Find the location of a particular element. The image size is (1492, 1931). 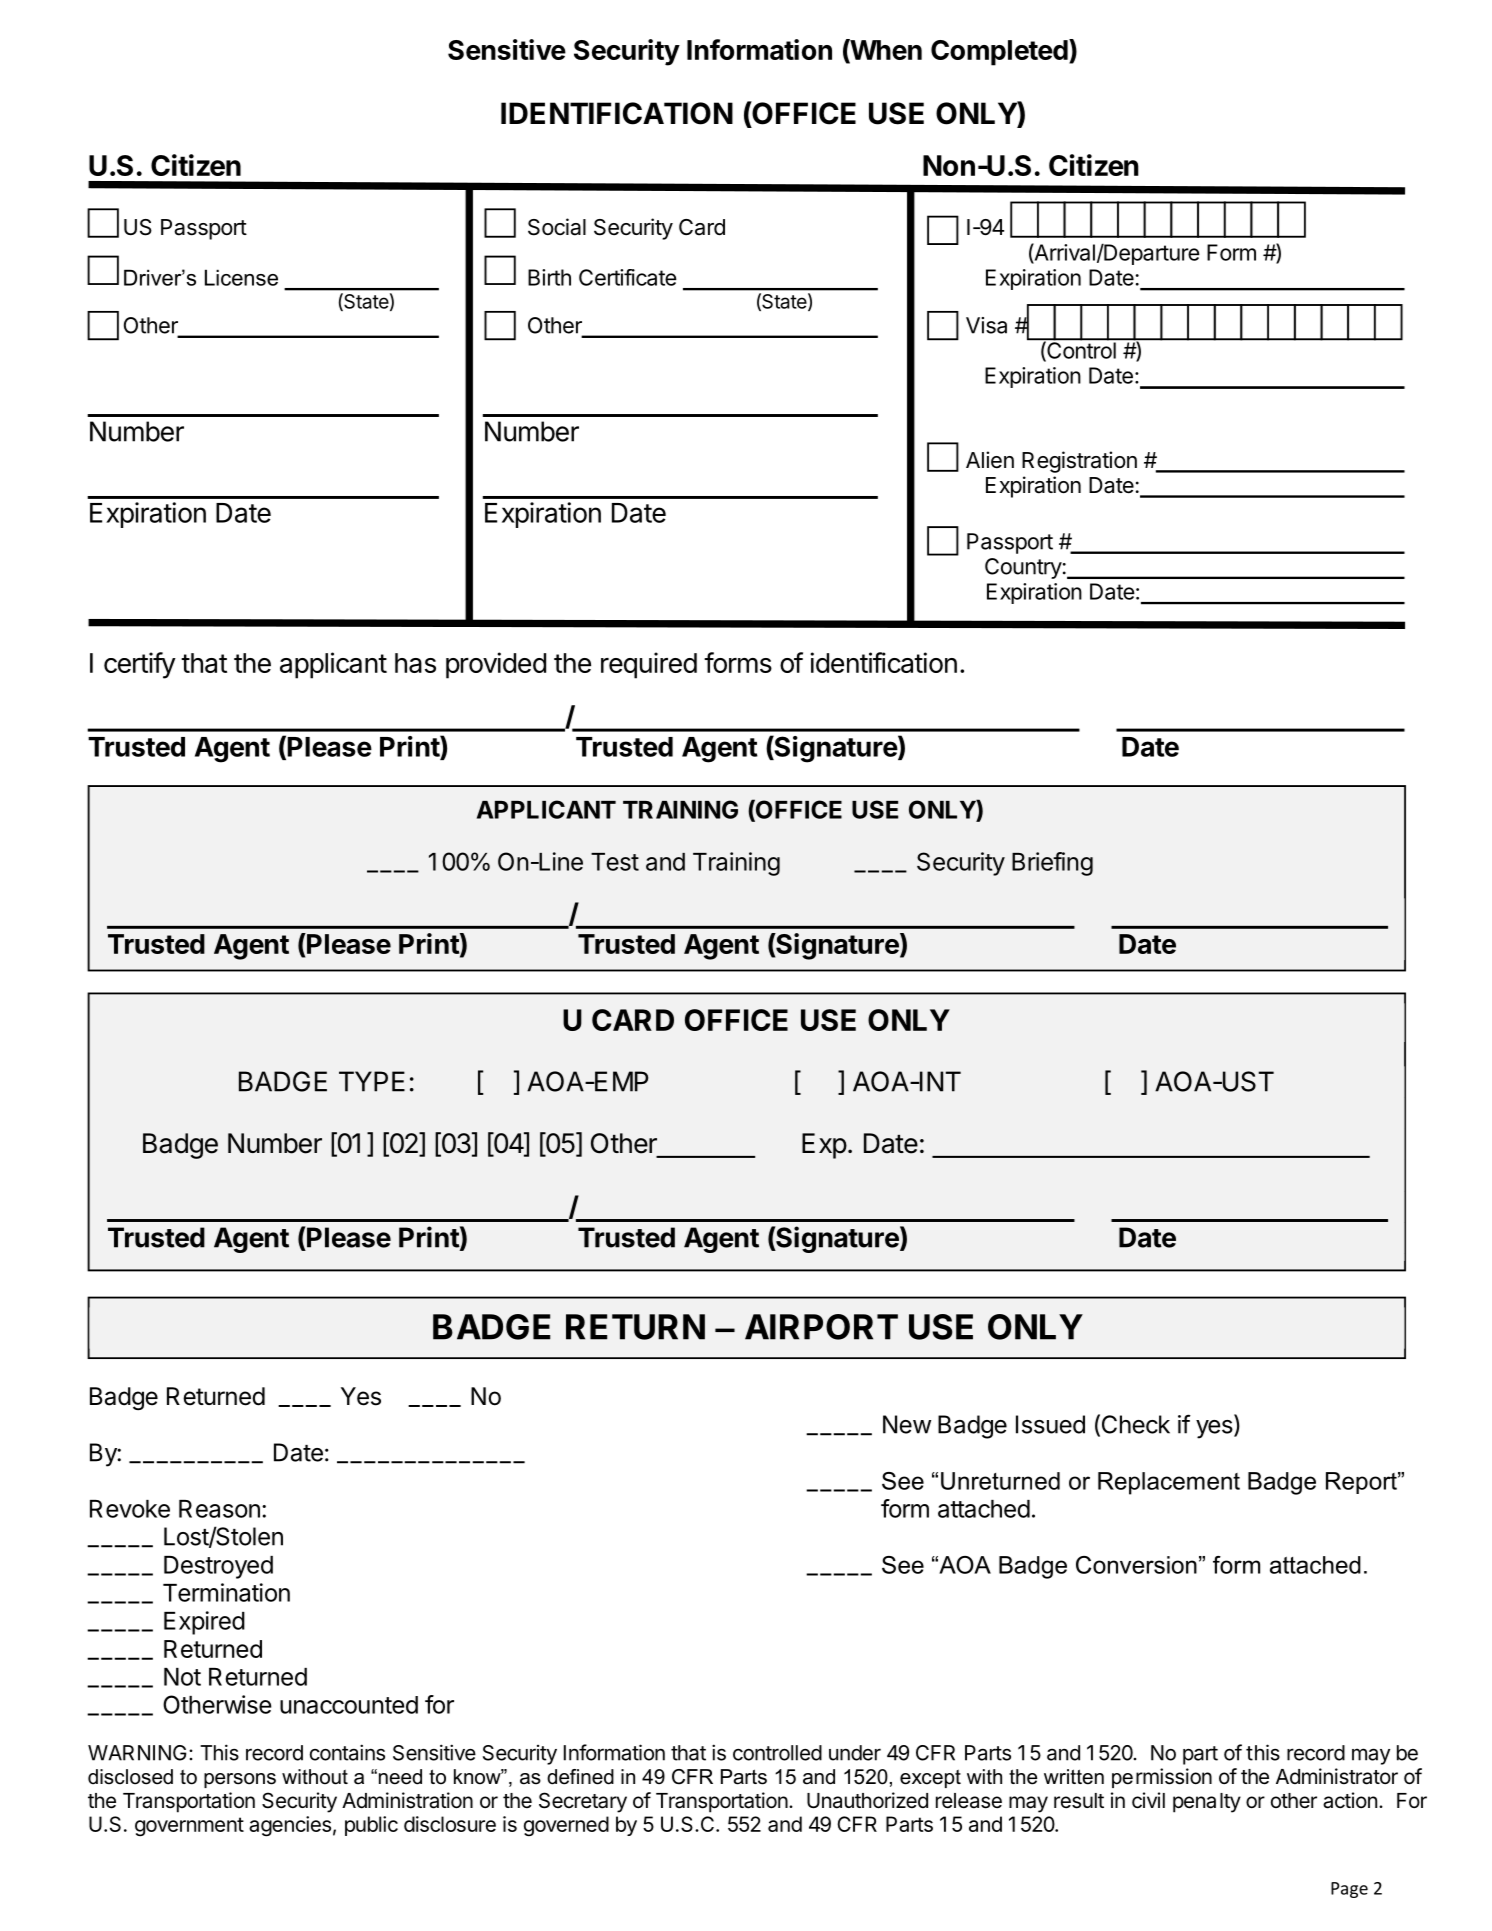

Completed is located at coordinates (1000, 52).
